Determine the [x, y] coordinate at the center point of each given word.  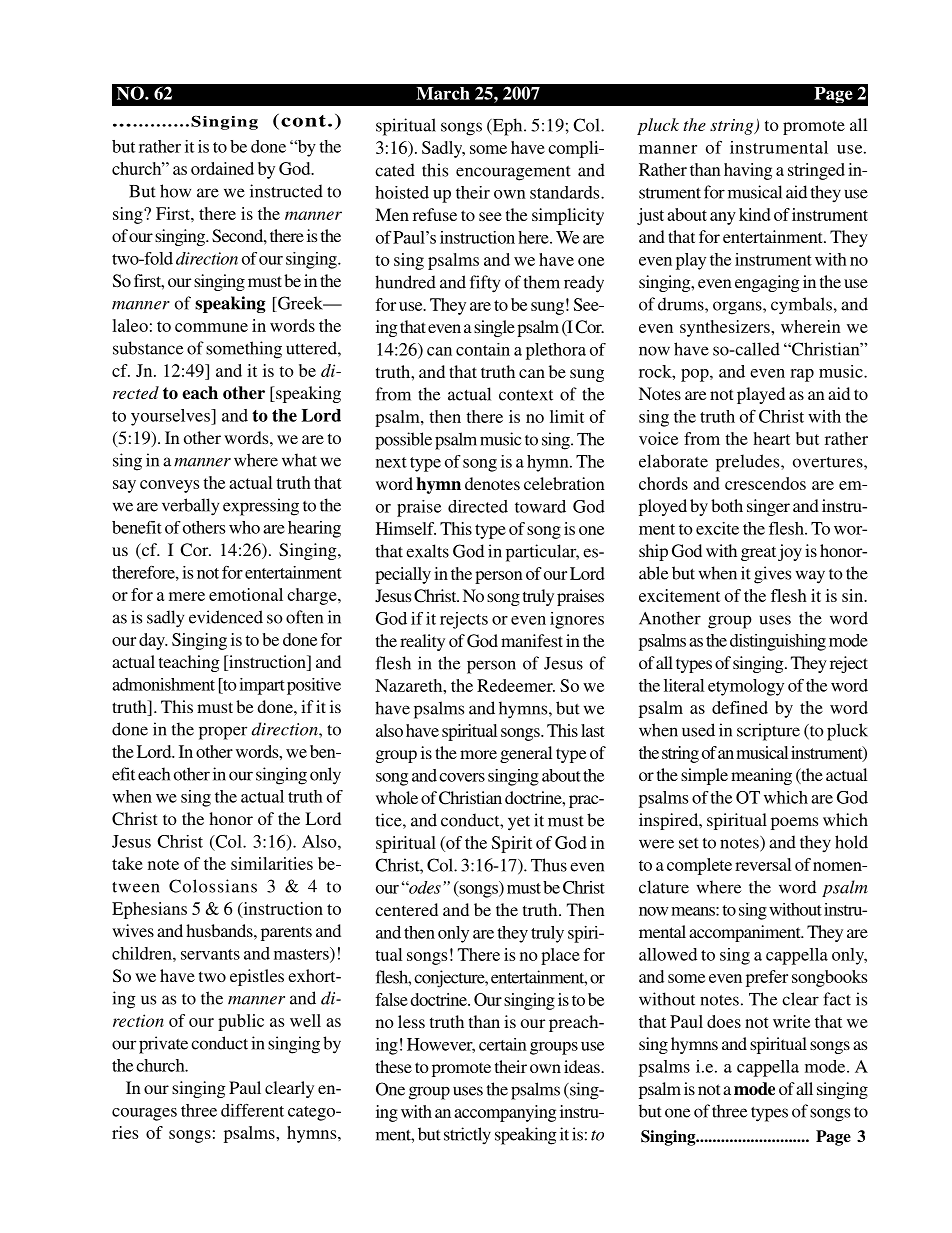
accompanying [505, 1113]
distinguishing [778, 642]
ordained [222, 168]
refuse [435, 214]
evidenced [226, 617]
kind [755, 214]
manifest [532, 640]
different [252, 1110]
